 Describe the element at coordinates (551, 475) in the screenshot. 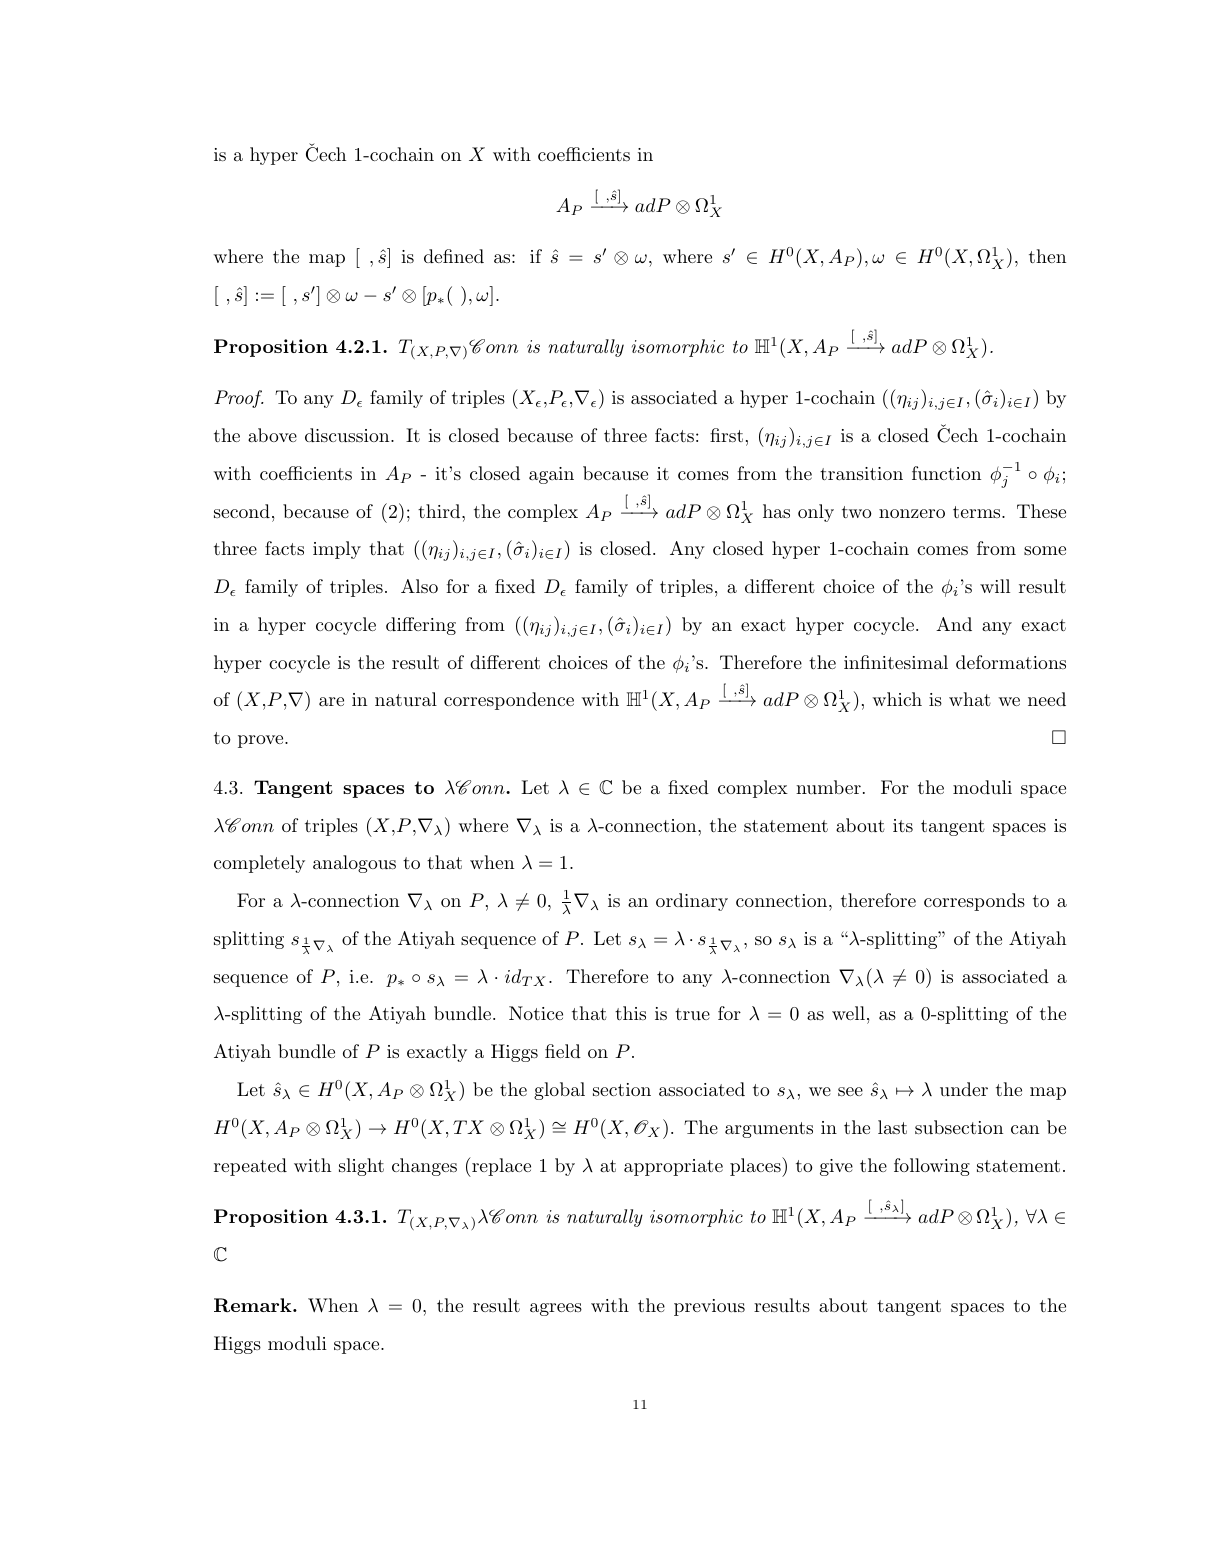

I see `again` at that location.
